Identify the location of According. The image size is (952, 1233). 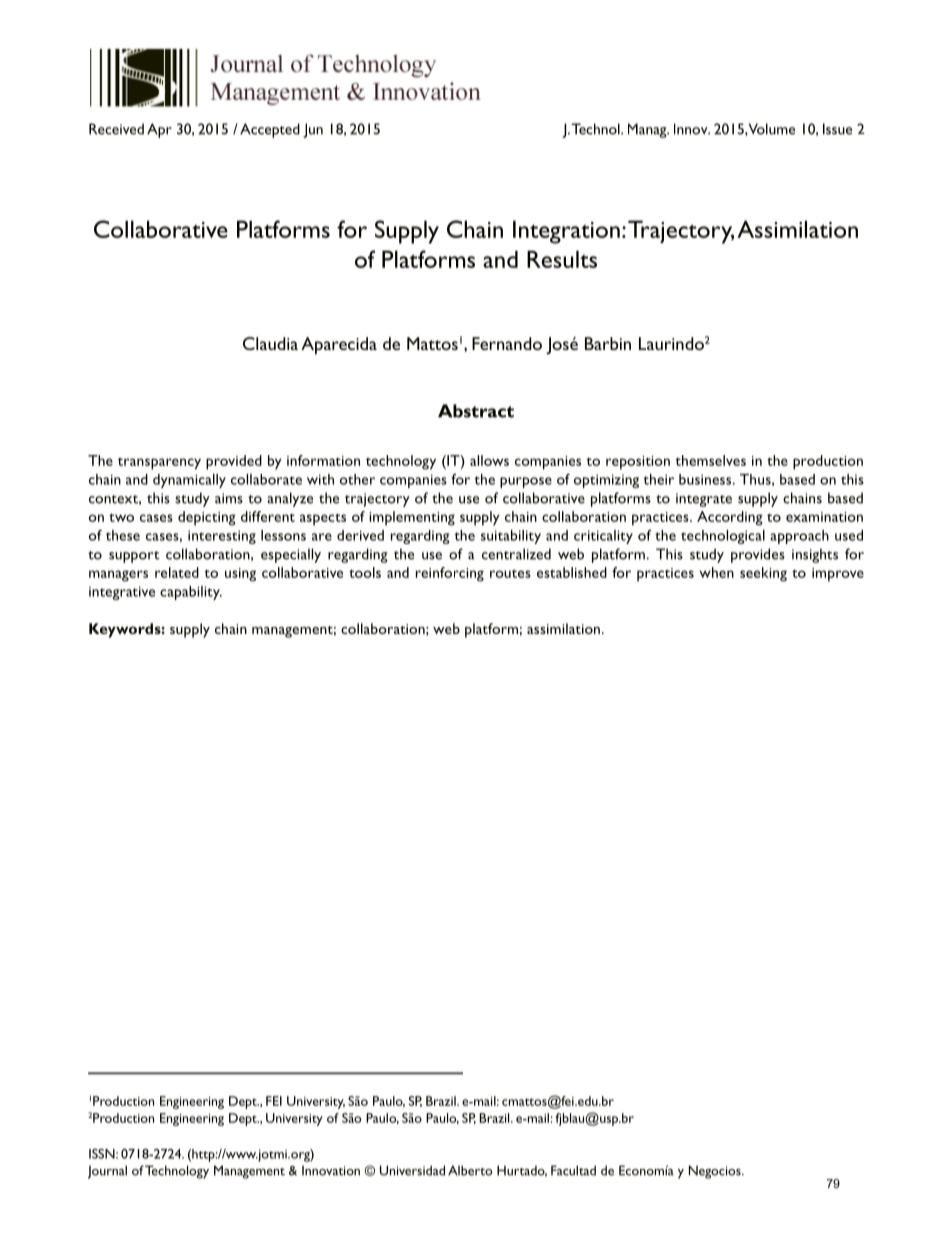
(730, 518).
